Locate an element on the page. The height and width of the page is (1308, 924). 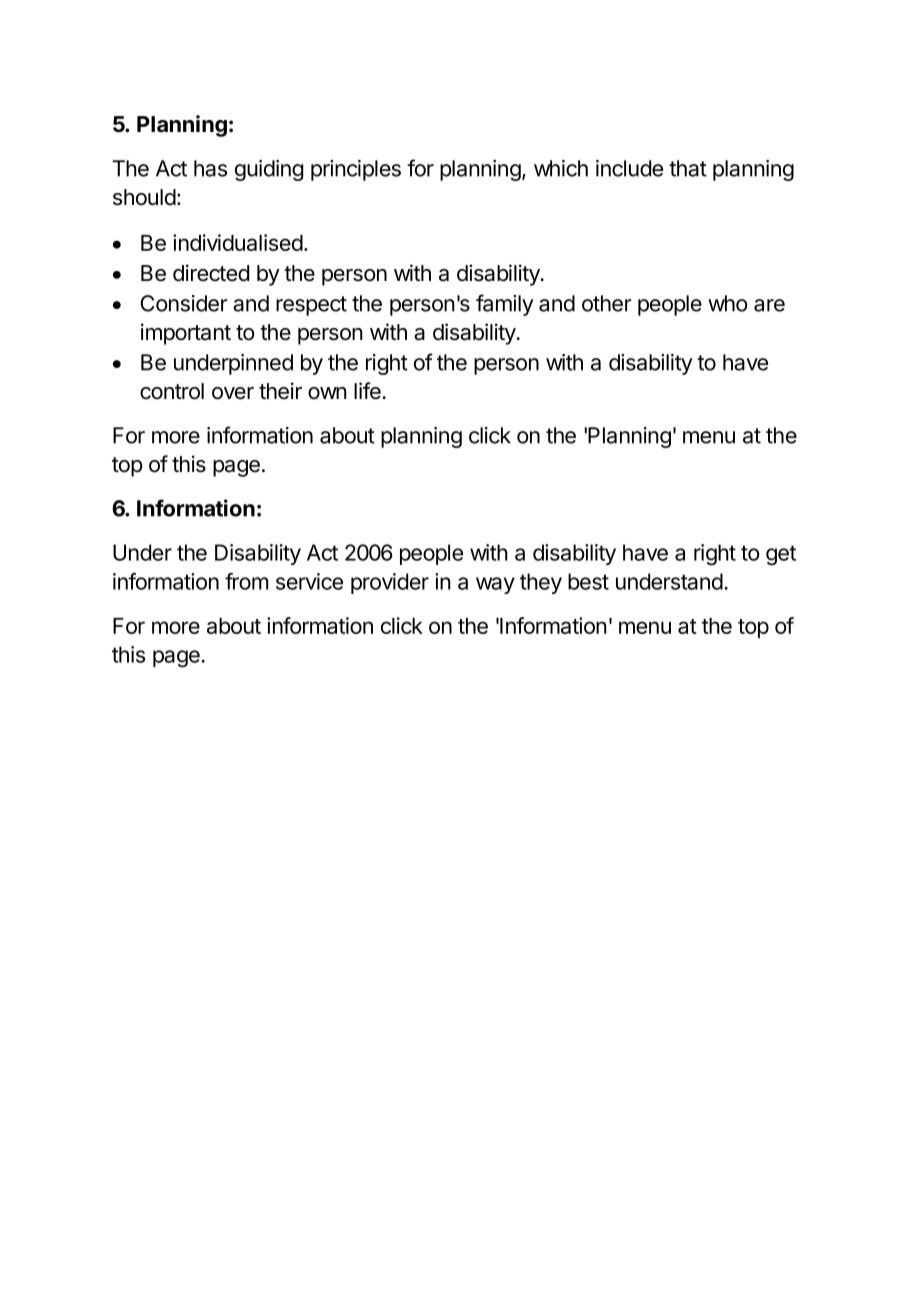
get is located at coordinates (781, 555).
